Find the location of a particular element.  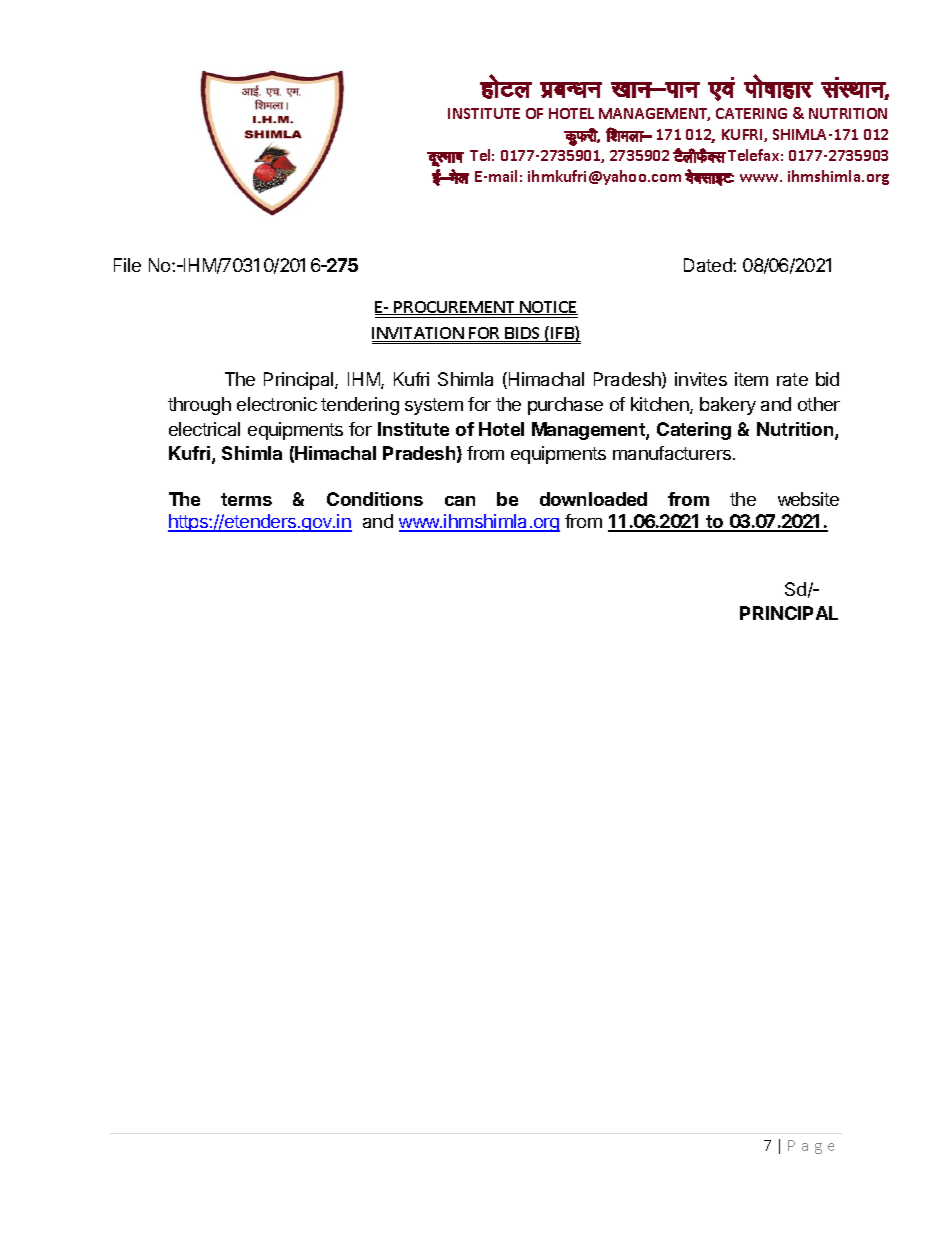

Dated is located at coordinates (709, 265).
